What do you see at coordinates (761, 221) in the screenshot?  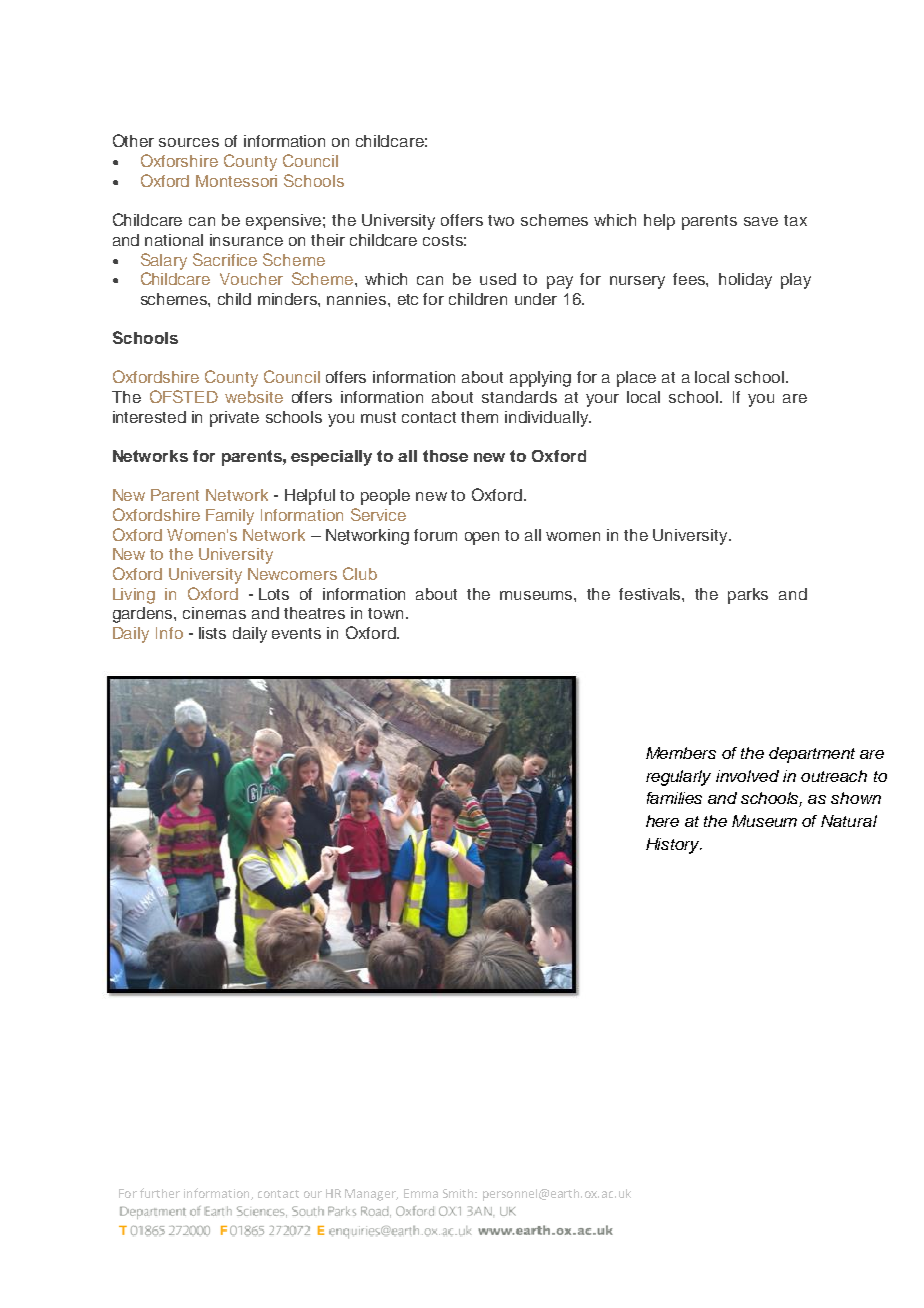 I see `save` at bounding box center [761, 221].
